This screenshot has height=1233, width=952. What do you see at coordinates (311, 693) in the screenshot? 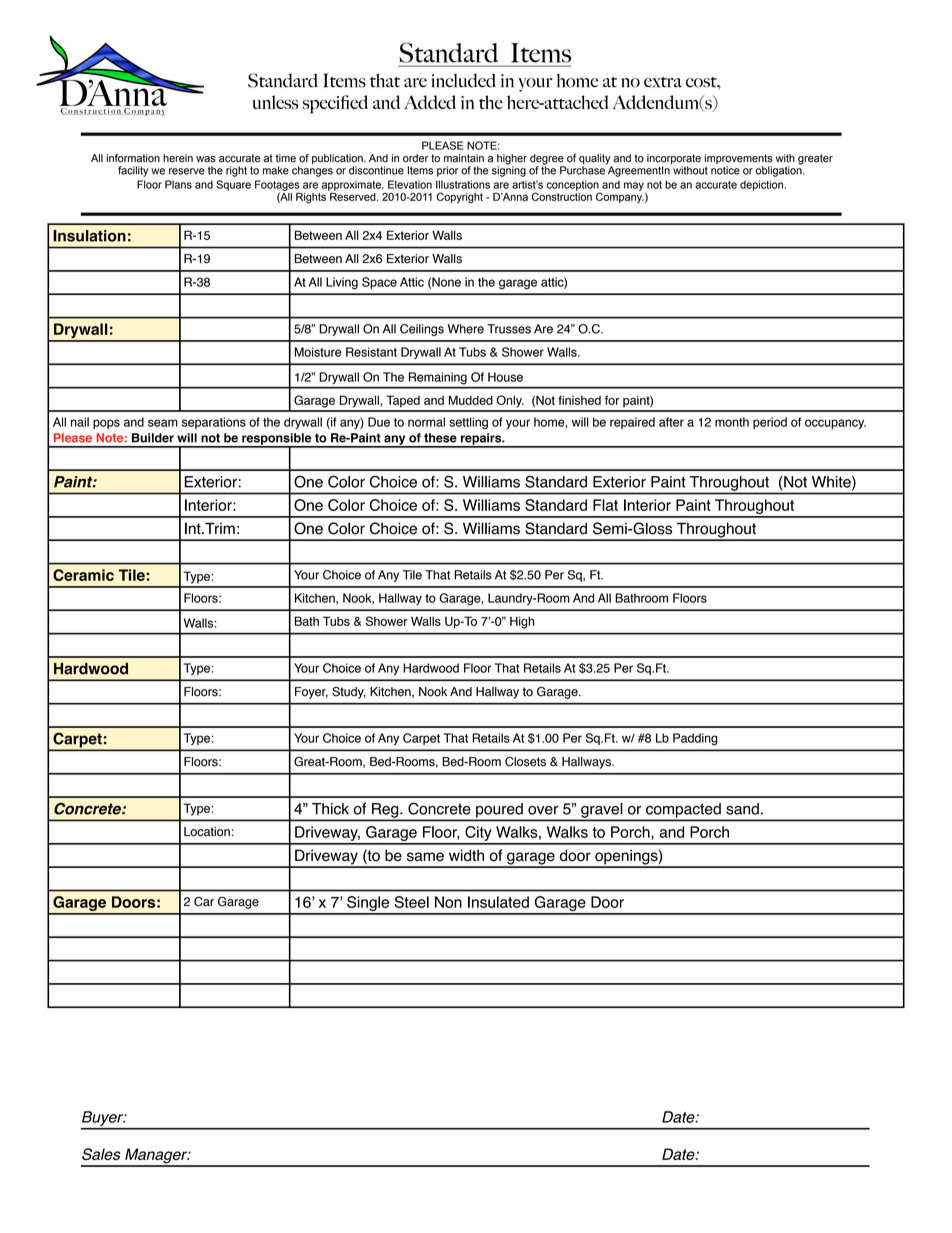
I see `Foyer` at bounding box center [311, 693].
